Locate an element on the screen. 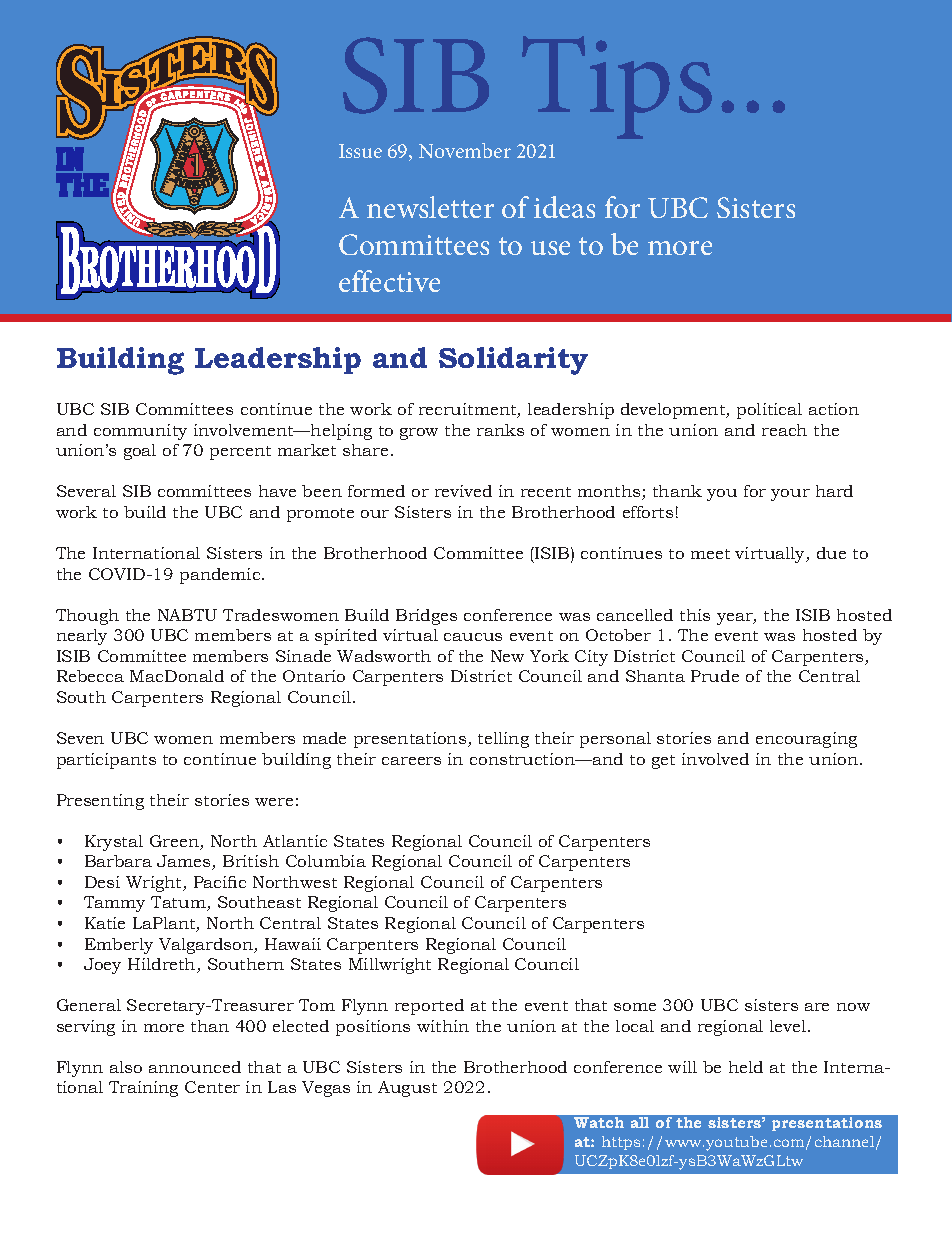 Image resolution: width=952 pixels, height=1233 pixels. telling is located at coordinates (503, 740).
